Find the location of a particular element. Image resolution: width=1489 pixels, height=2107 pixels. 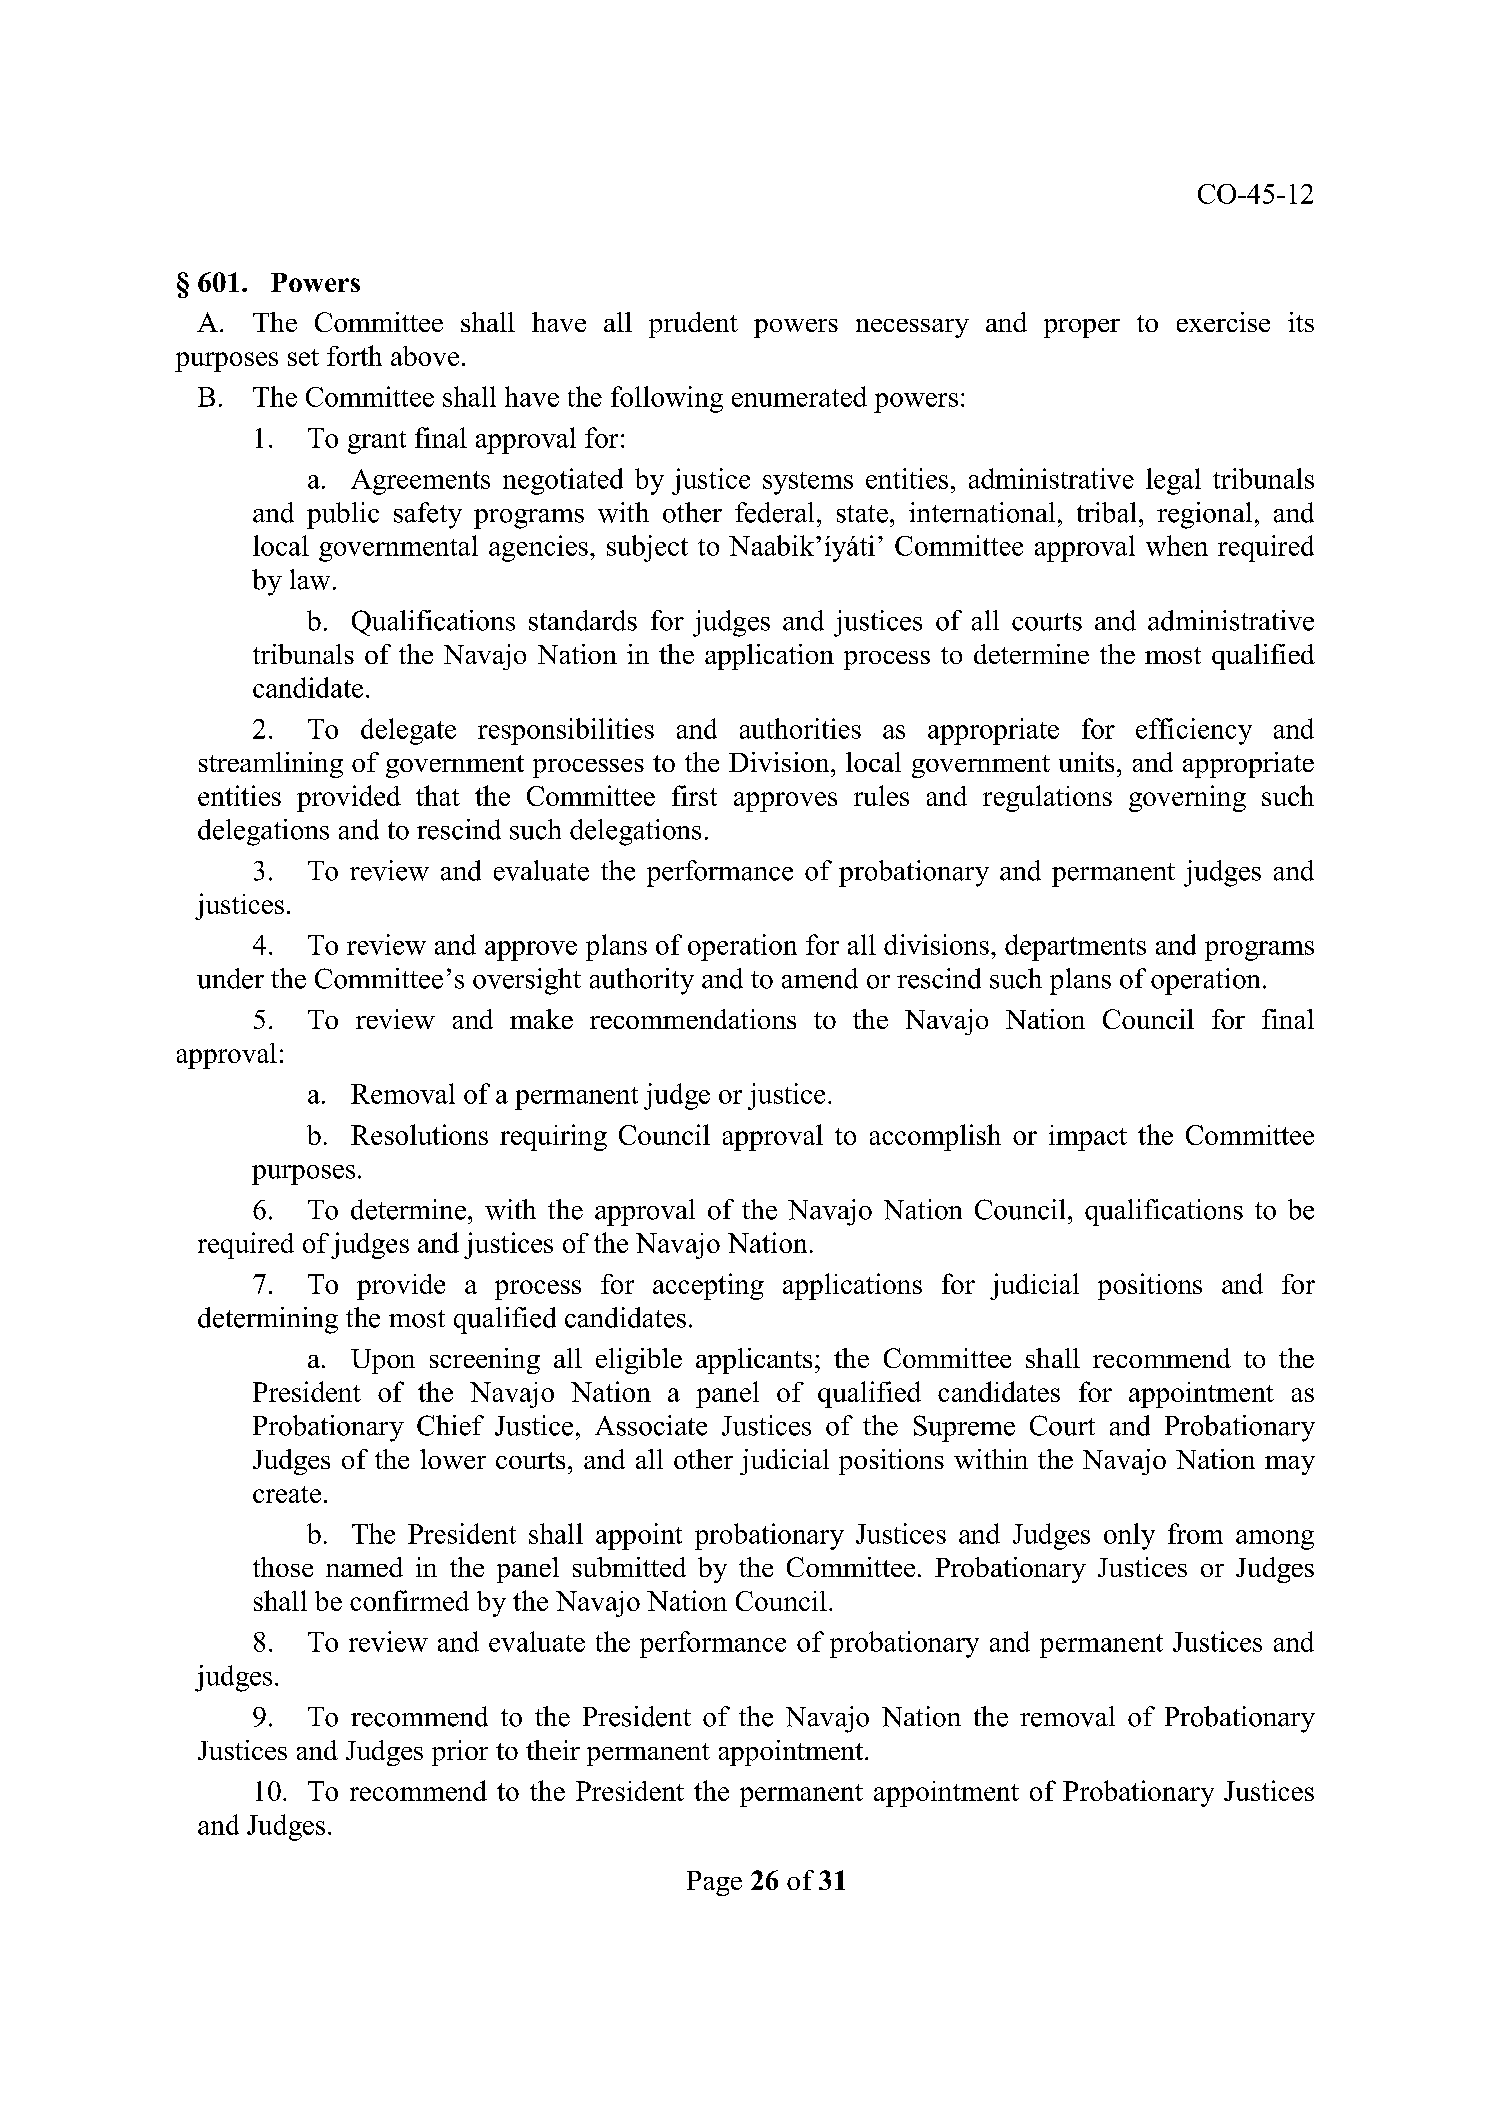

may is located at coordinates (1290, 1465).
